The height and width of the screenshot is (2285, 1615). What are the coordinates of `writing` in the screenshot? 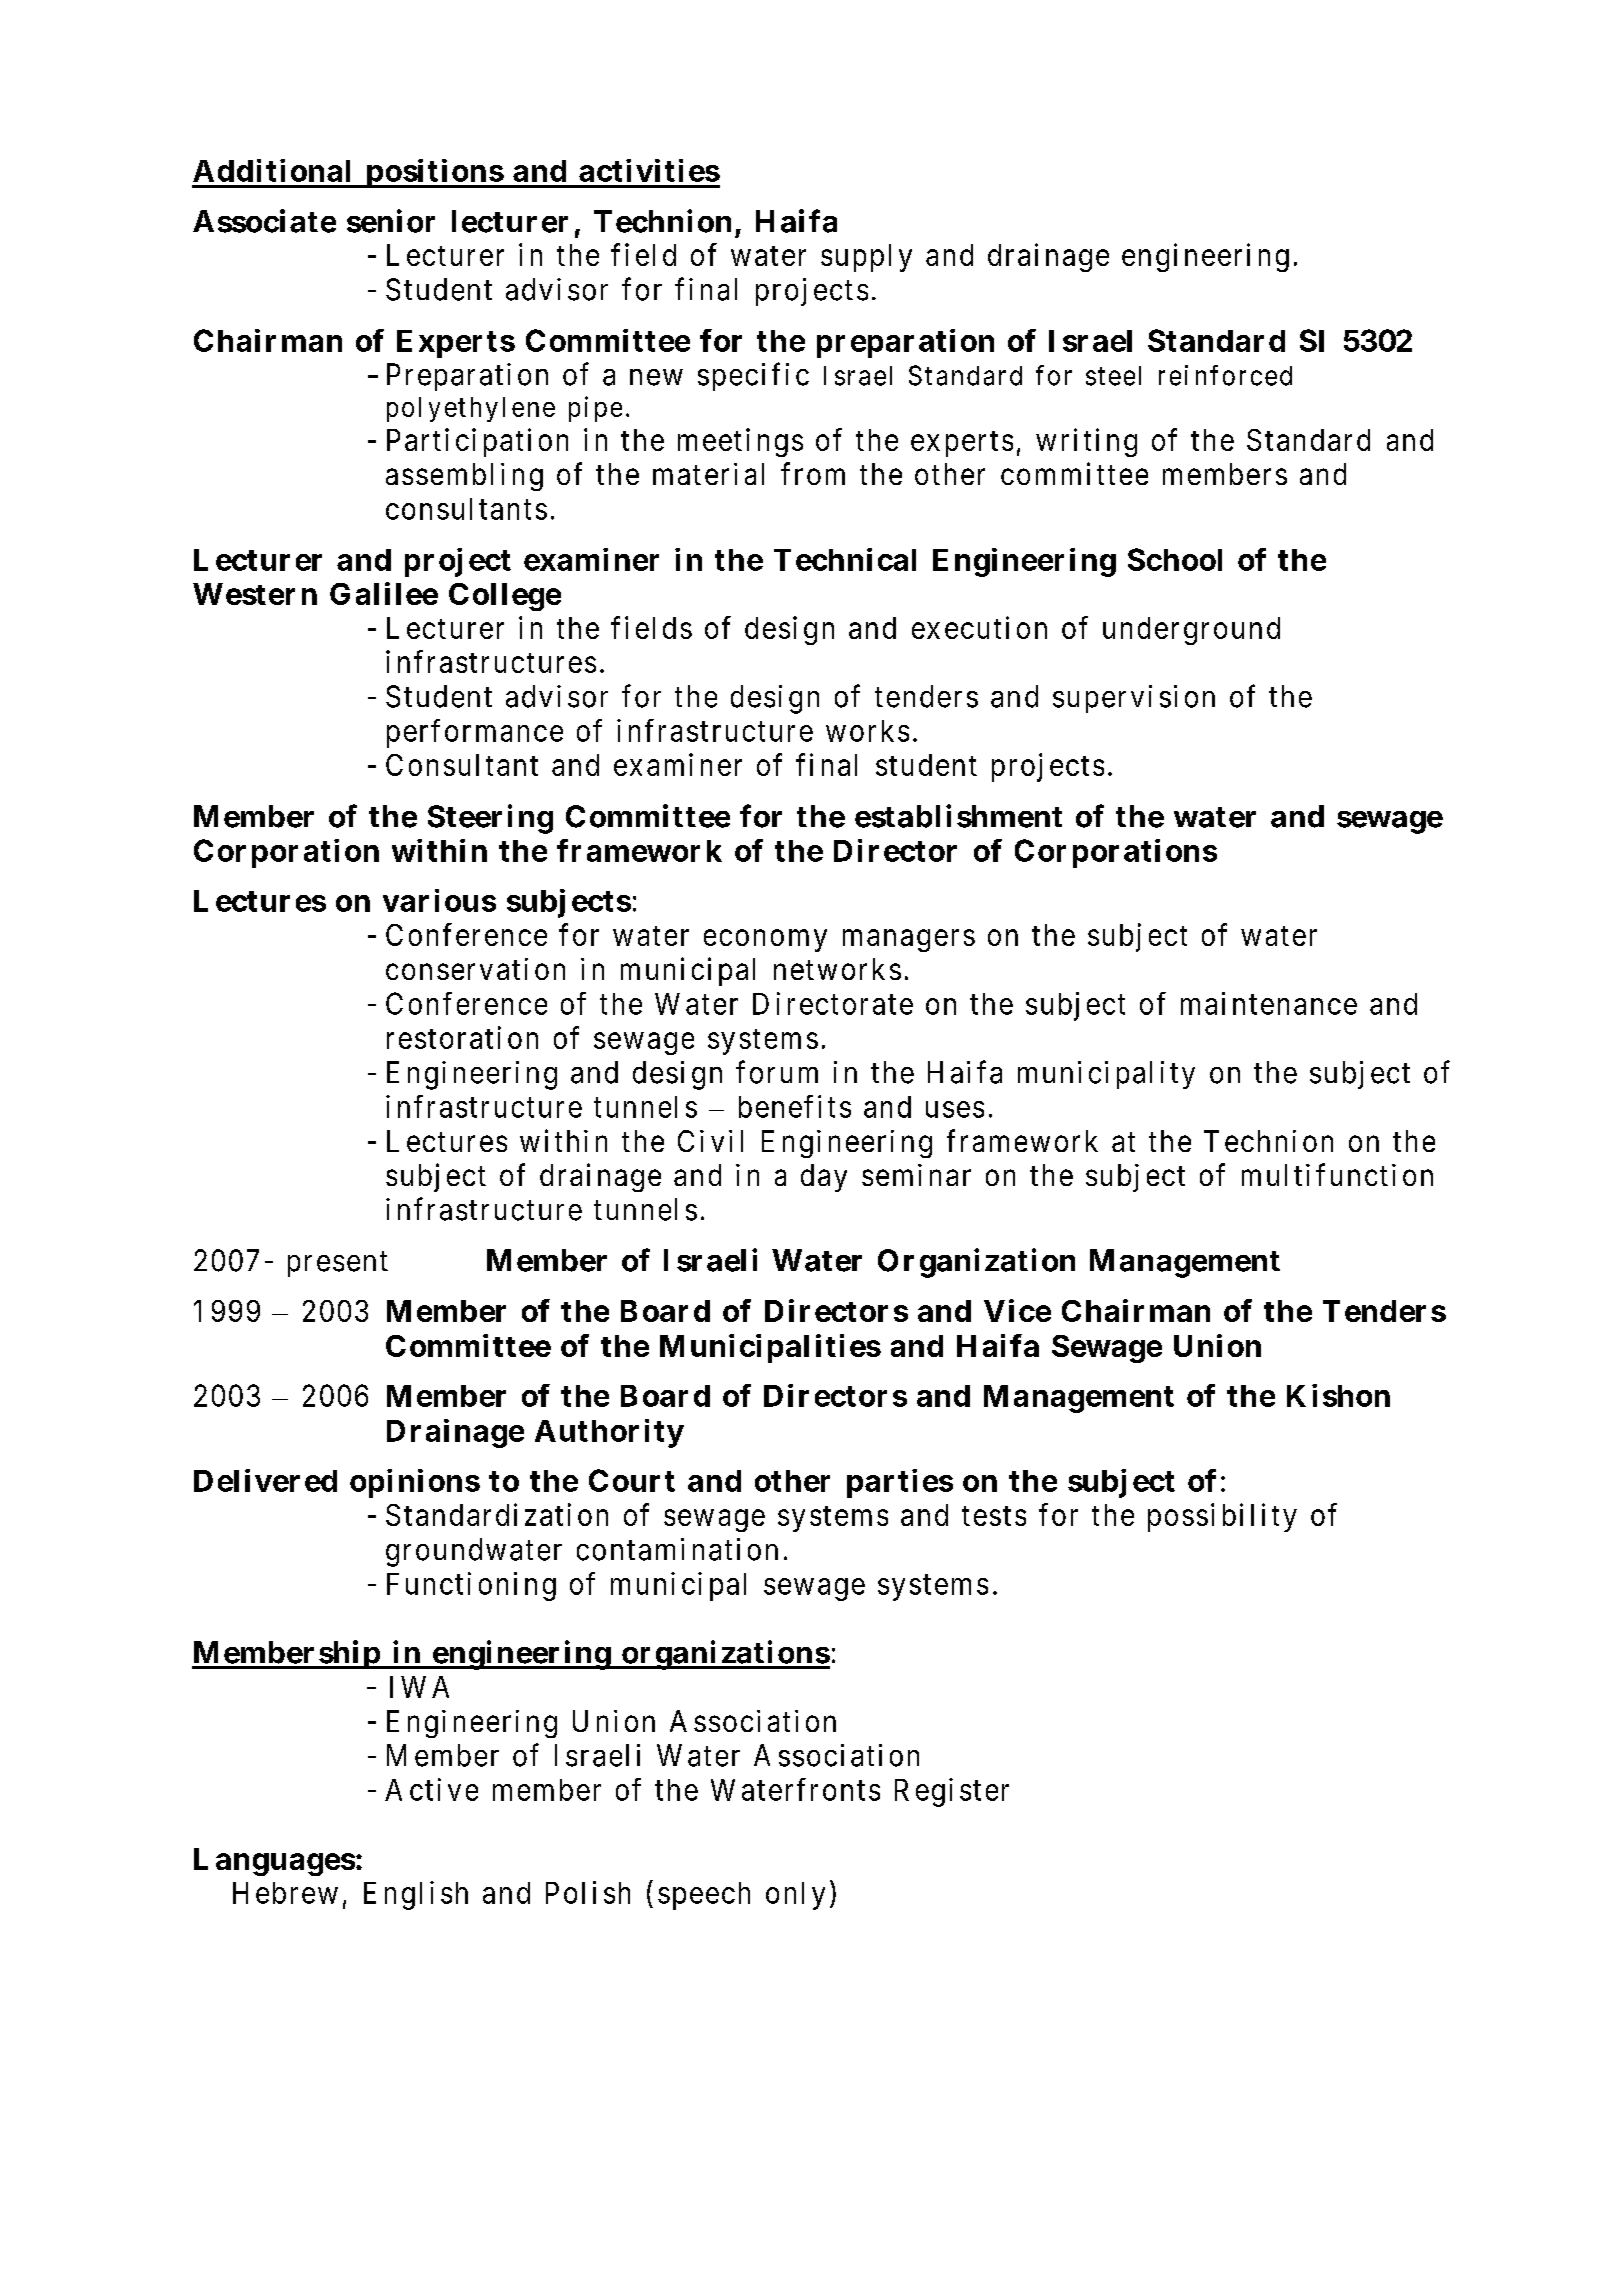 It's located at (1086, 442).
